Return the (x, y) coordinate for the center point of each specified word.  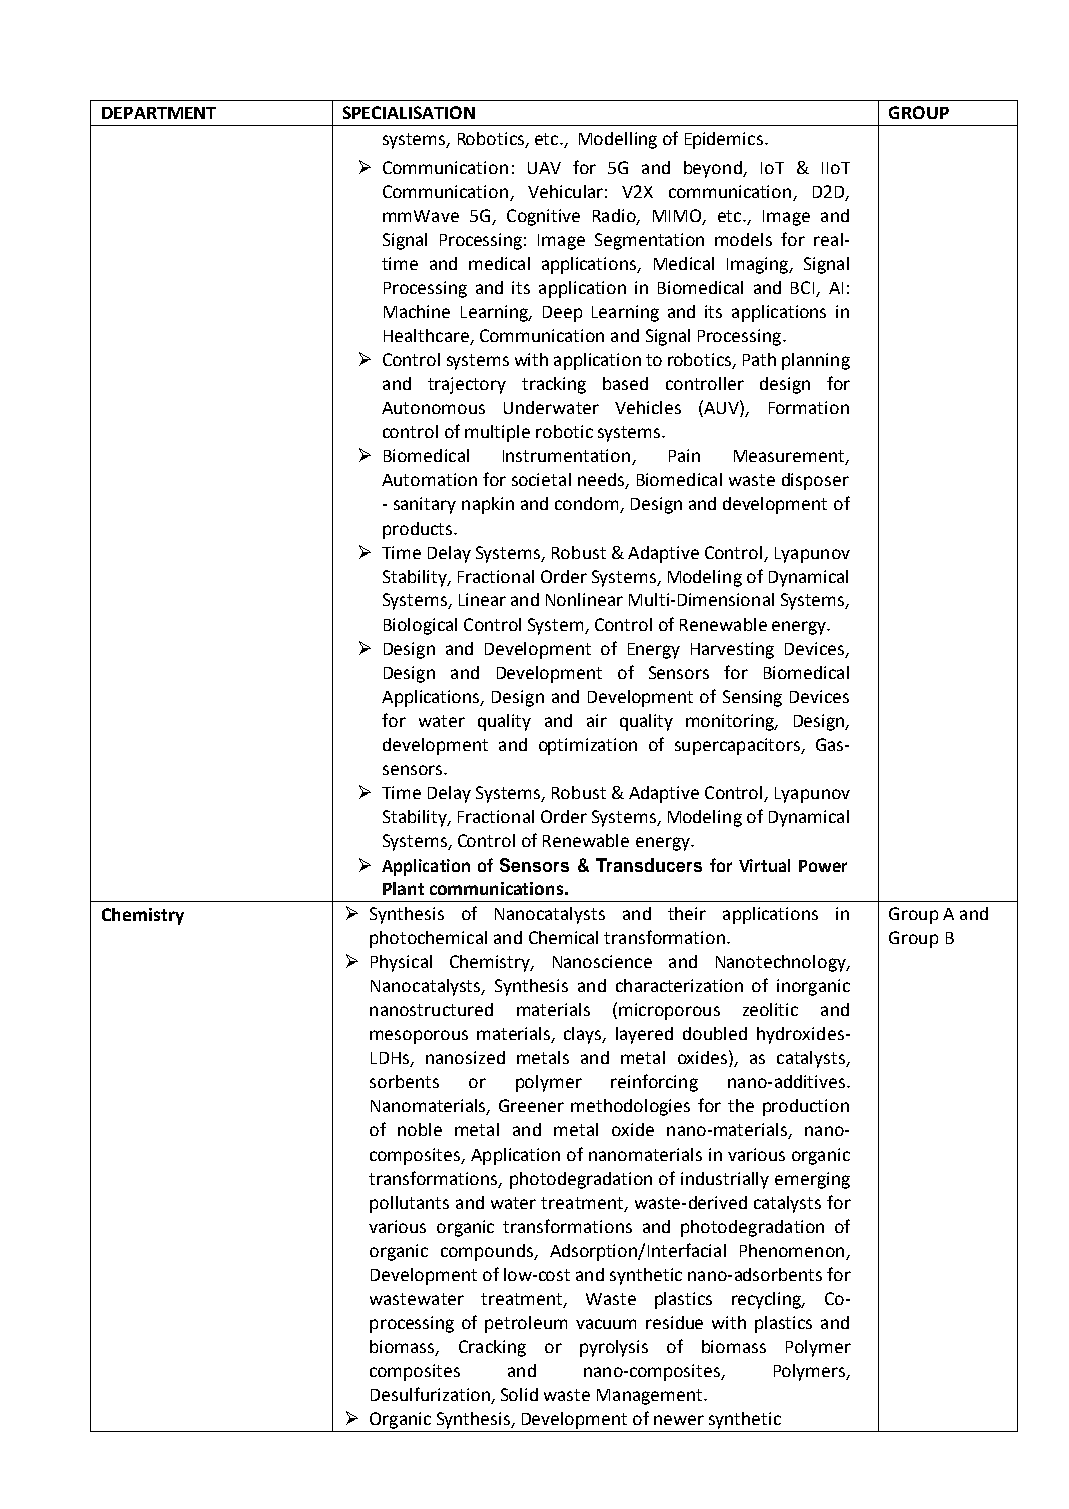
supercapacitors (738, 746)
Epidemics (724, 140)
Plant (403, 888)
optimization (588, 746)
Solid (519, 1394)
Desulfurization (431, 1395)
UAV (544, 168)
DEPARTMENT (159, 113)
